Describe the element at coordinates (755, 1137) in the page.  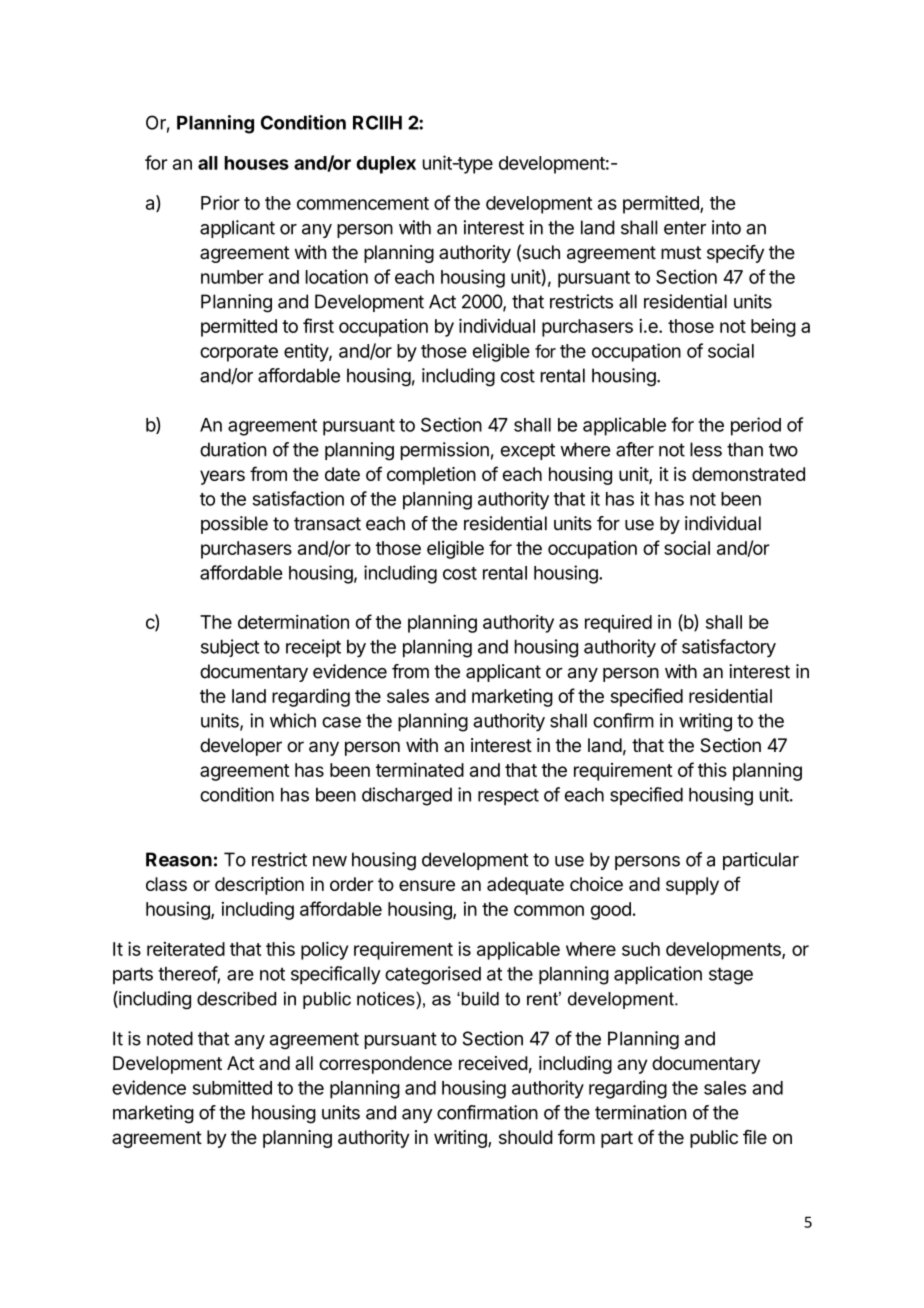
I see `file` at that location.
